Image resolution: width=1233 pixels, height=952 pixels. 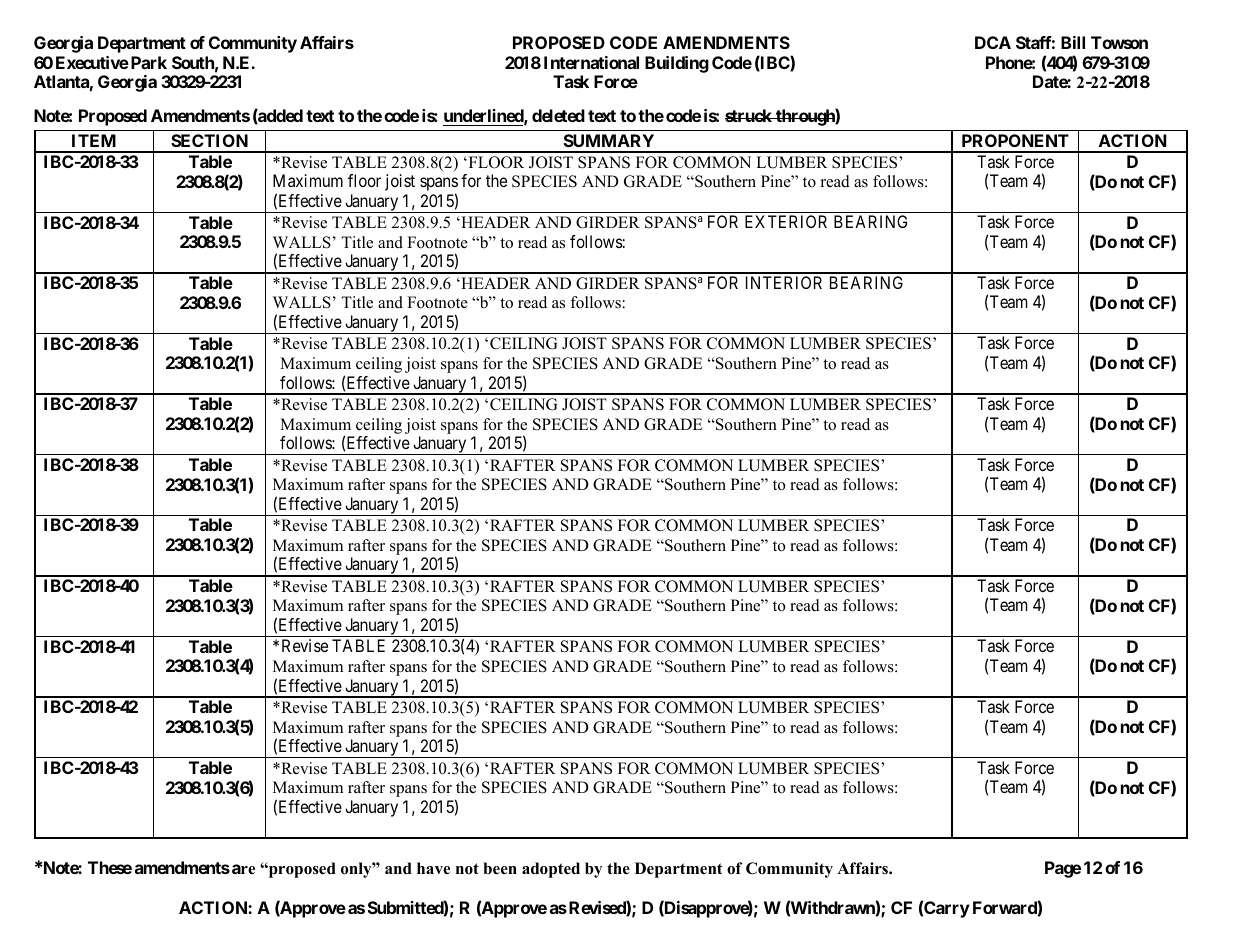 What do you see at coordinates (1015, 140) in the image?
I see `PROPONENT` at bounding box center [1015, 140].
